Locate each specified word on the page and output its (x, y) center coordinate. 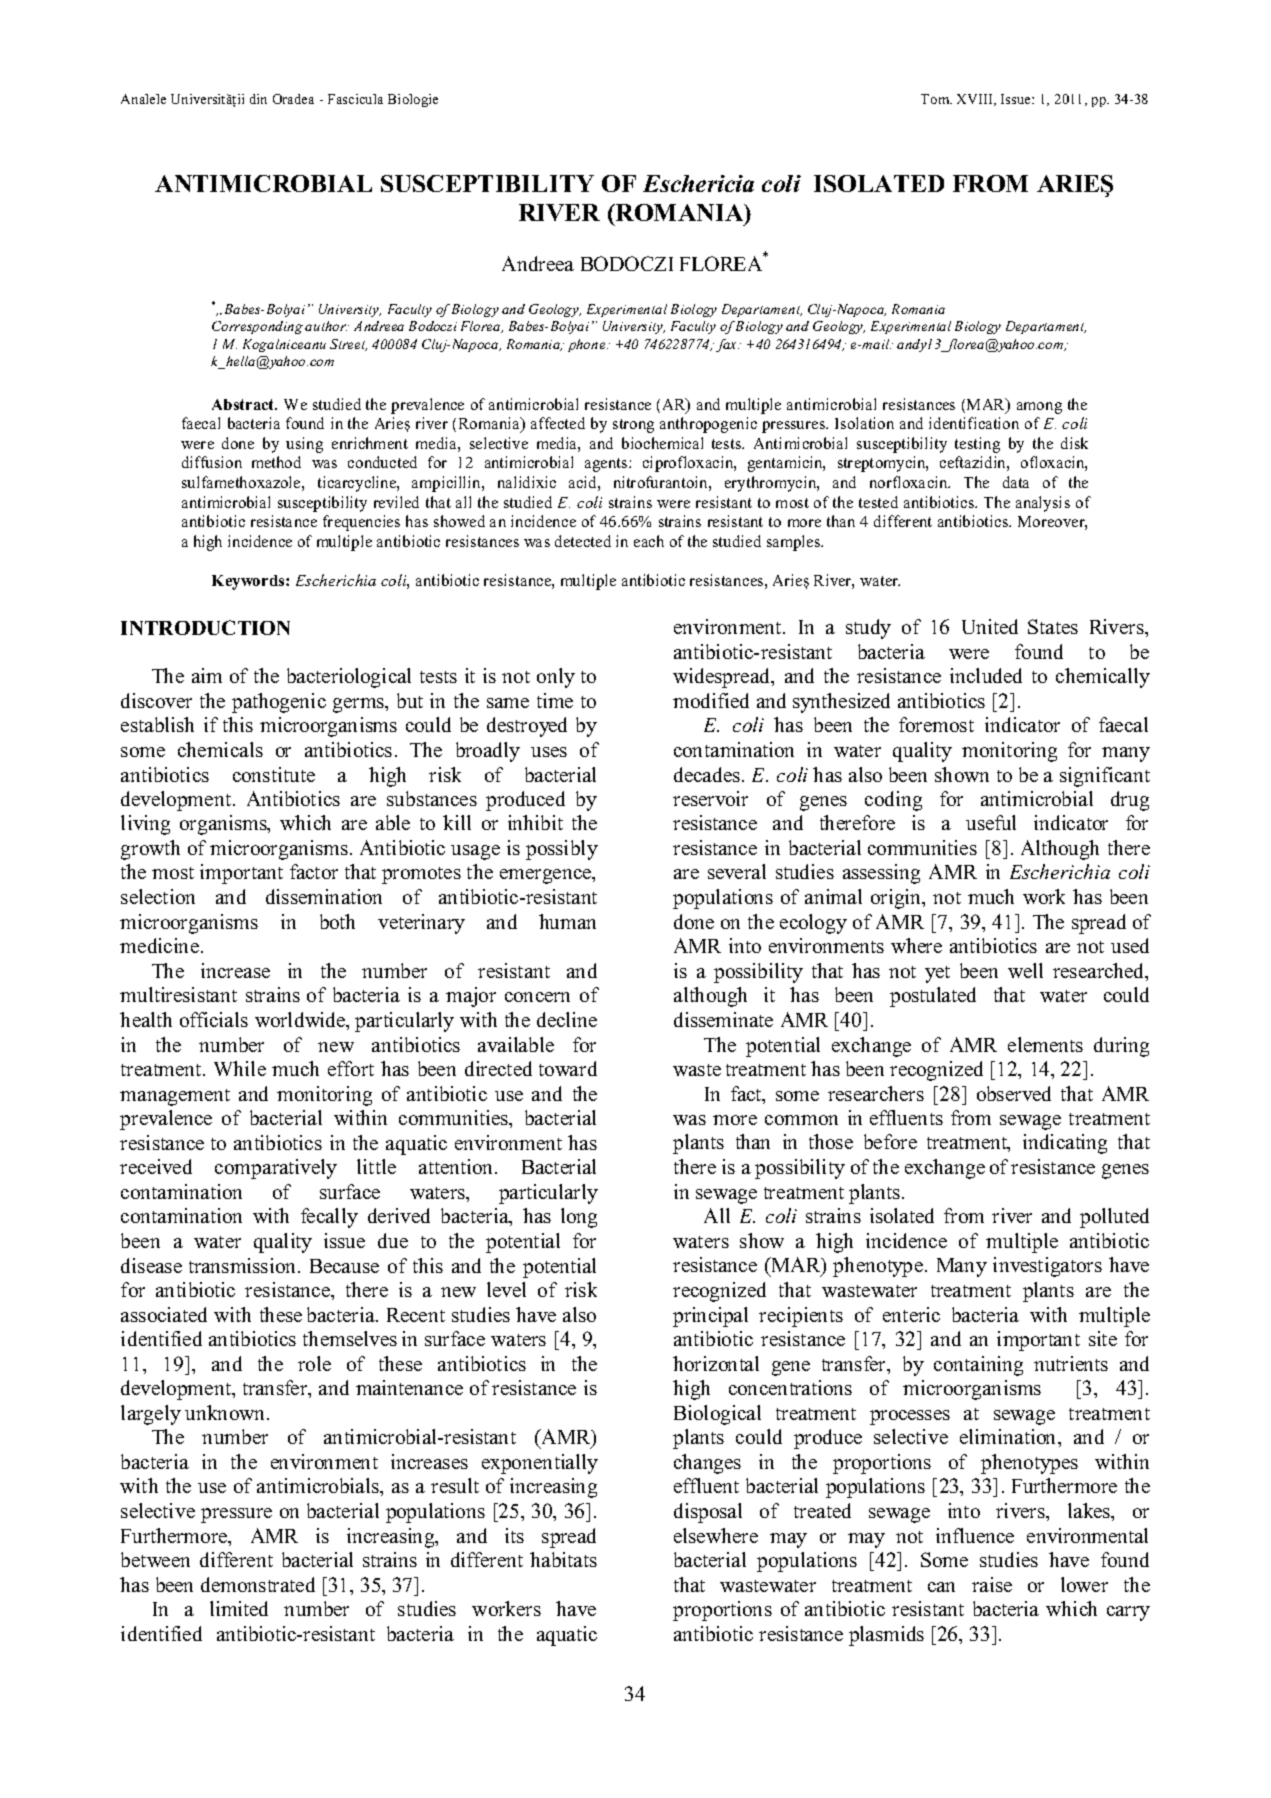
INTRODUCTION (205, 627)
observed (1014, 1093)
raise (992, 1584)
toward (568, 1068)
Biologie (413, 100)
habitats (563, 1559)
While (240, 1068)
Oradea (293, 99)
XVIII (976, 100)
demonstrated (258, 1584)
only (556, 678)
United (990, 626)
